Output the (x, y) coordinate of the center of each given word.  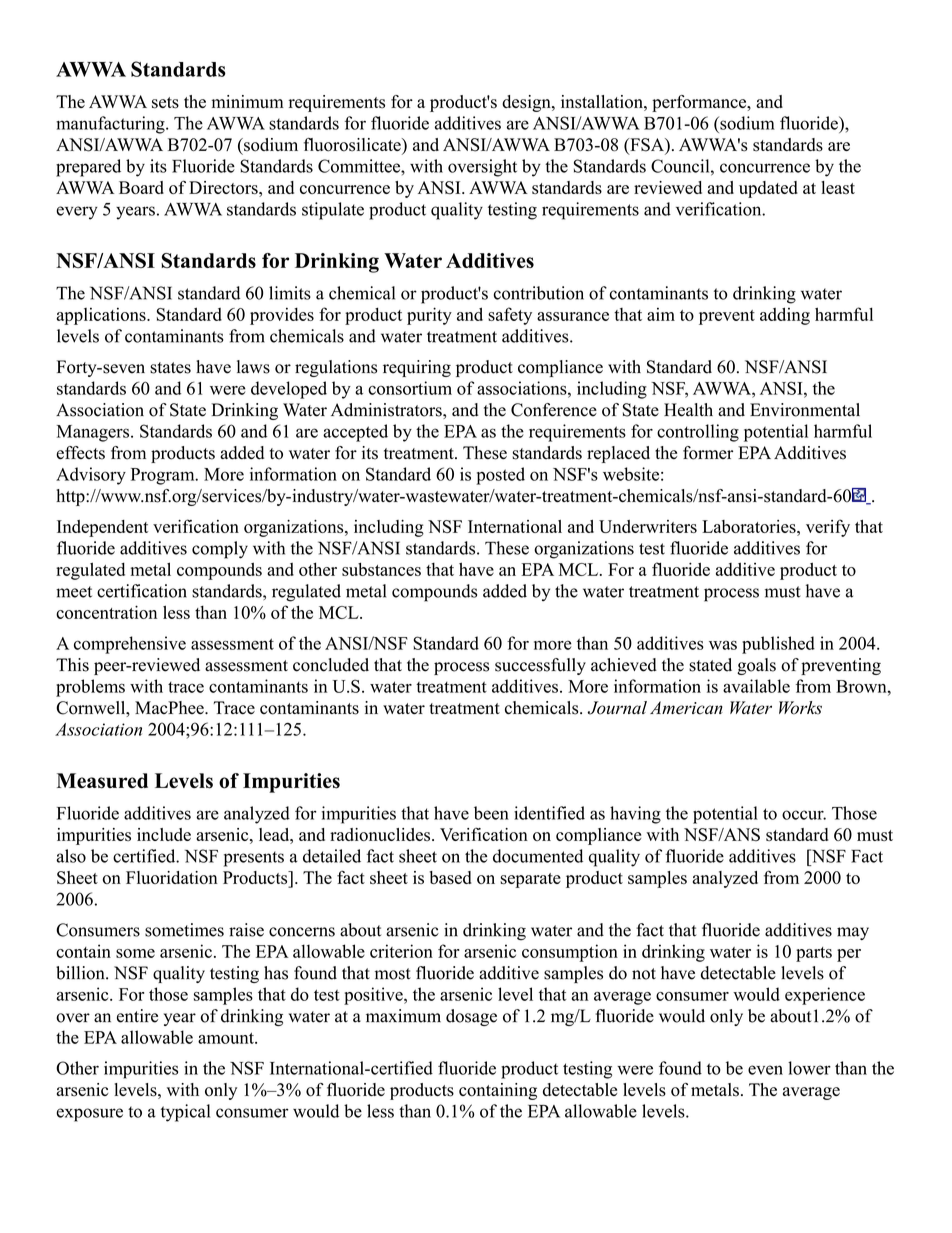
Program (164, 476)
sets (165, 103)
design (527, 103)
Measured (102, 781)
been (491, 813)
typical (185, 1113)
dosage (471, 1017)
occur (804, 815)
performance (700, 103)
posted (500, 476)
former (708, 453)
